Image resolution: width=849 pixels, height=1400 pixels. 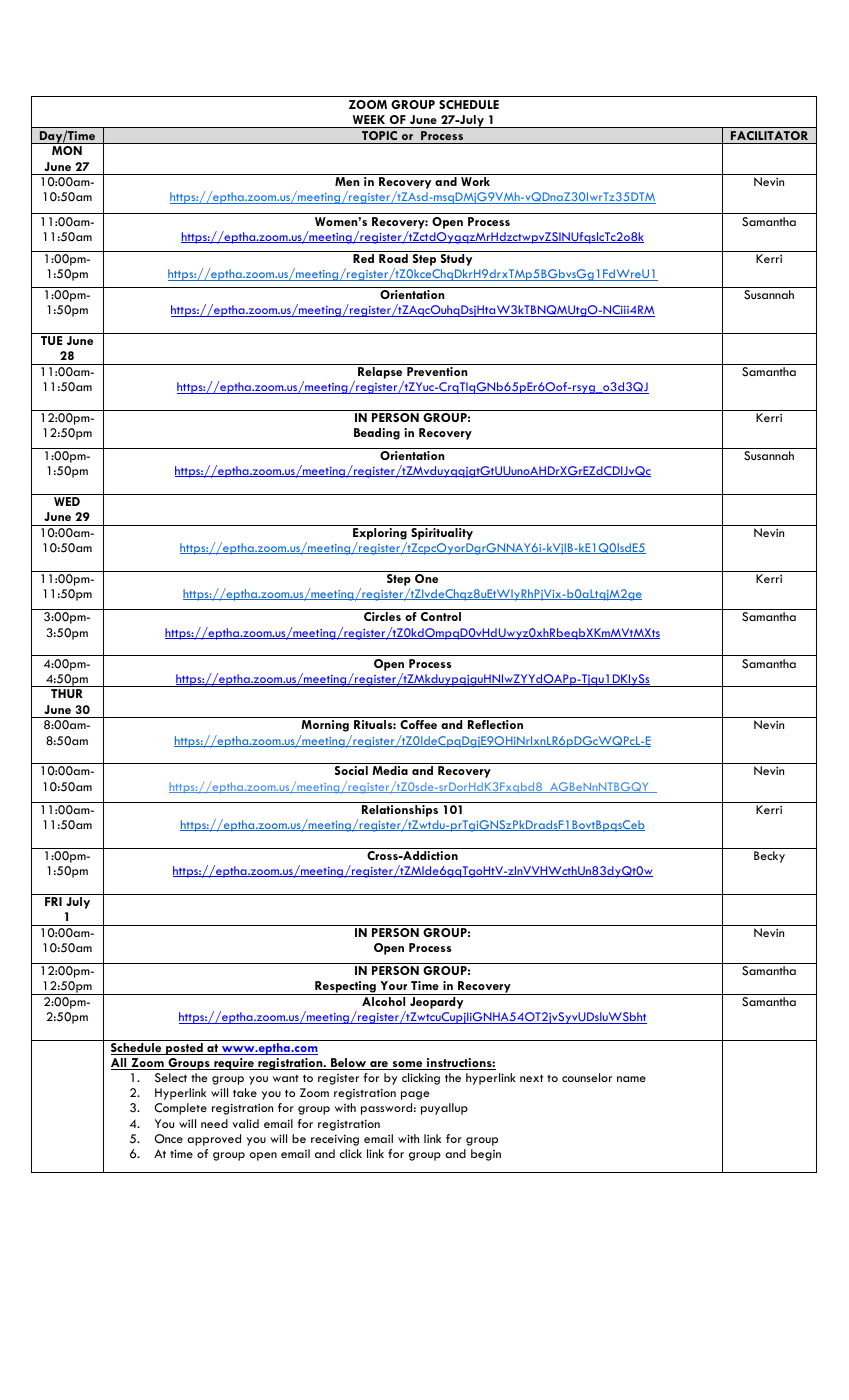 What do you see at coordinates (495, 724) in the image?
I see `Reflection` at bounding box center [495, 724].
